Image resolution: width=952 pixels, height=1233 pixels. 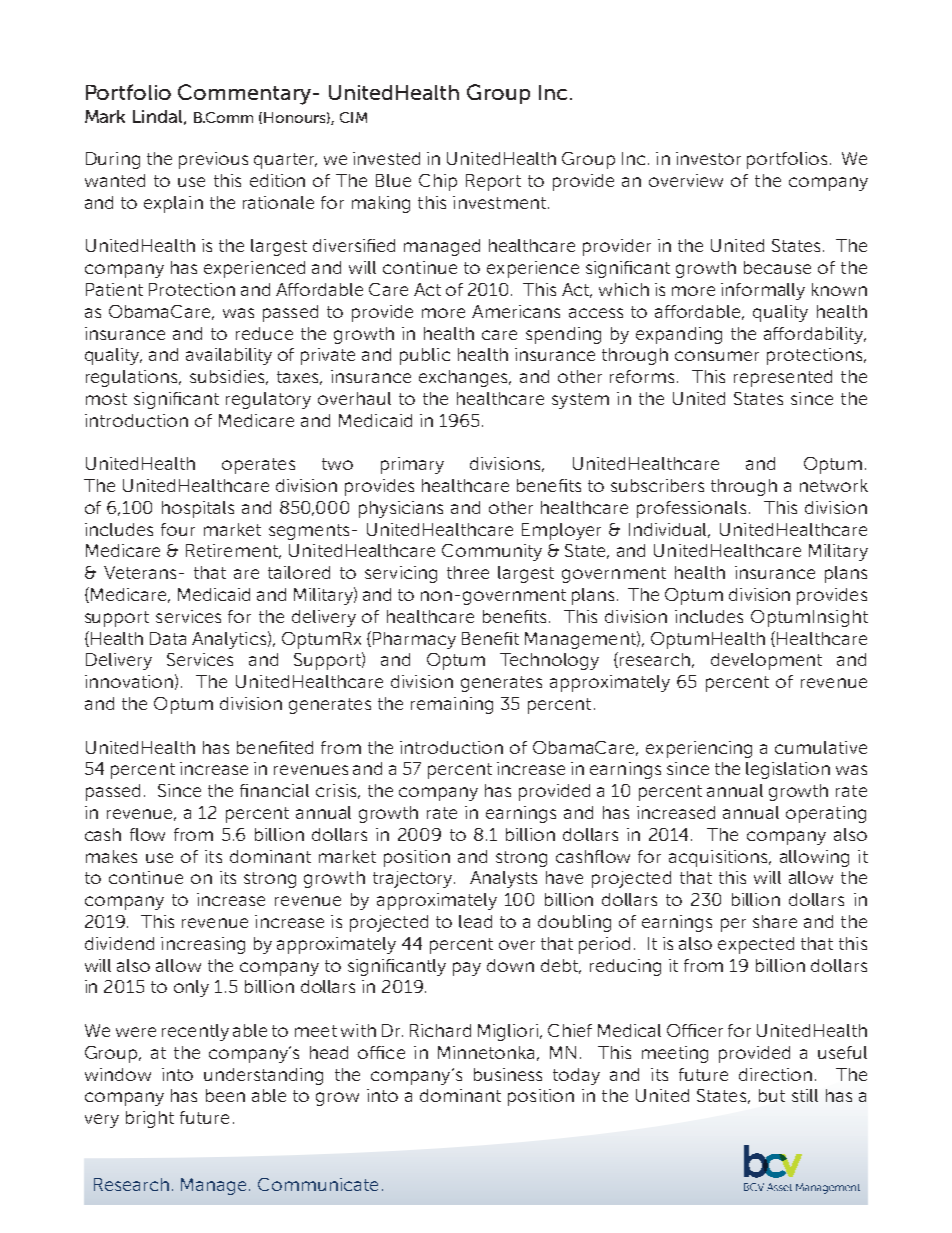 I want to click on increasing, so click(x=203, y=945).
